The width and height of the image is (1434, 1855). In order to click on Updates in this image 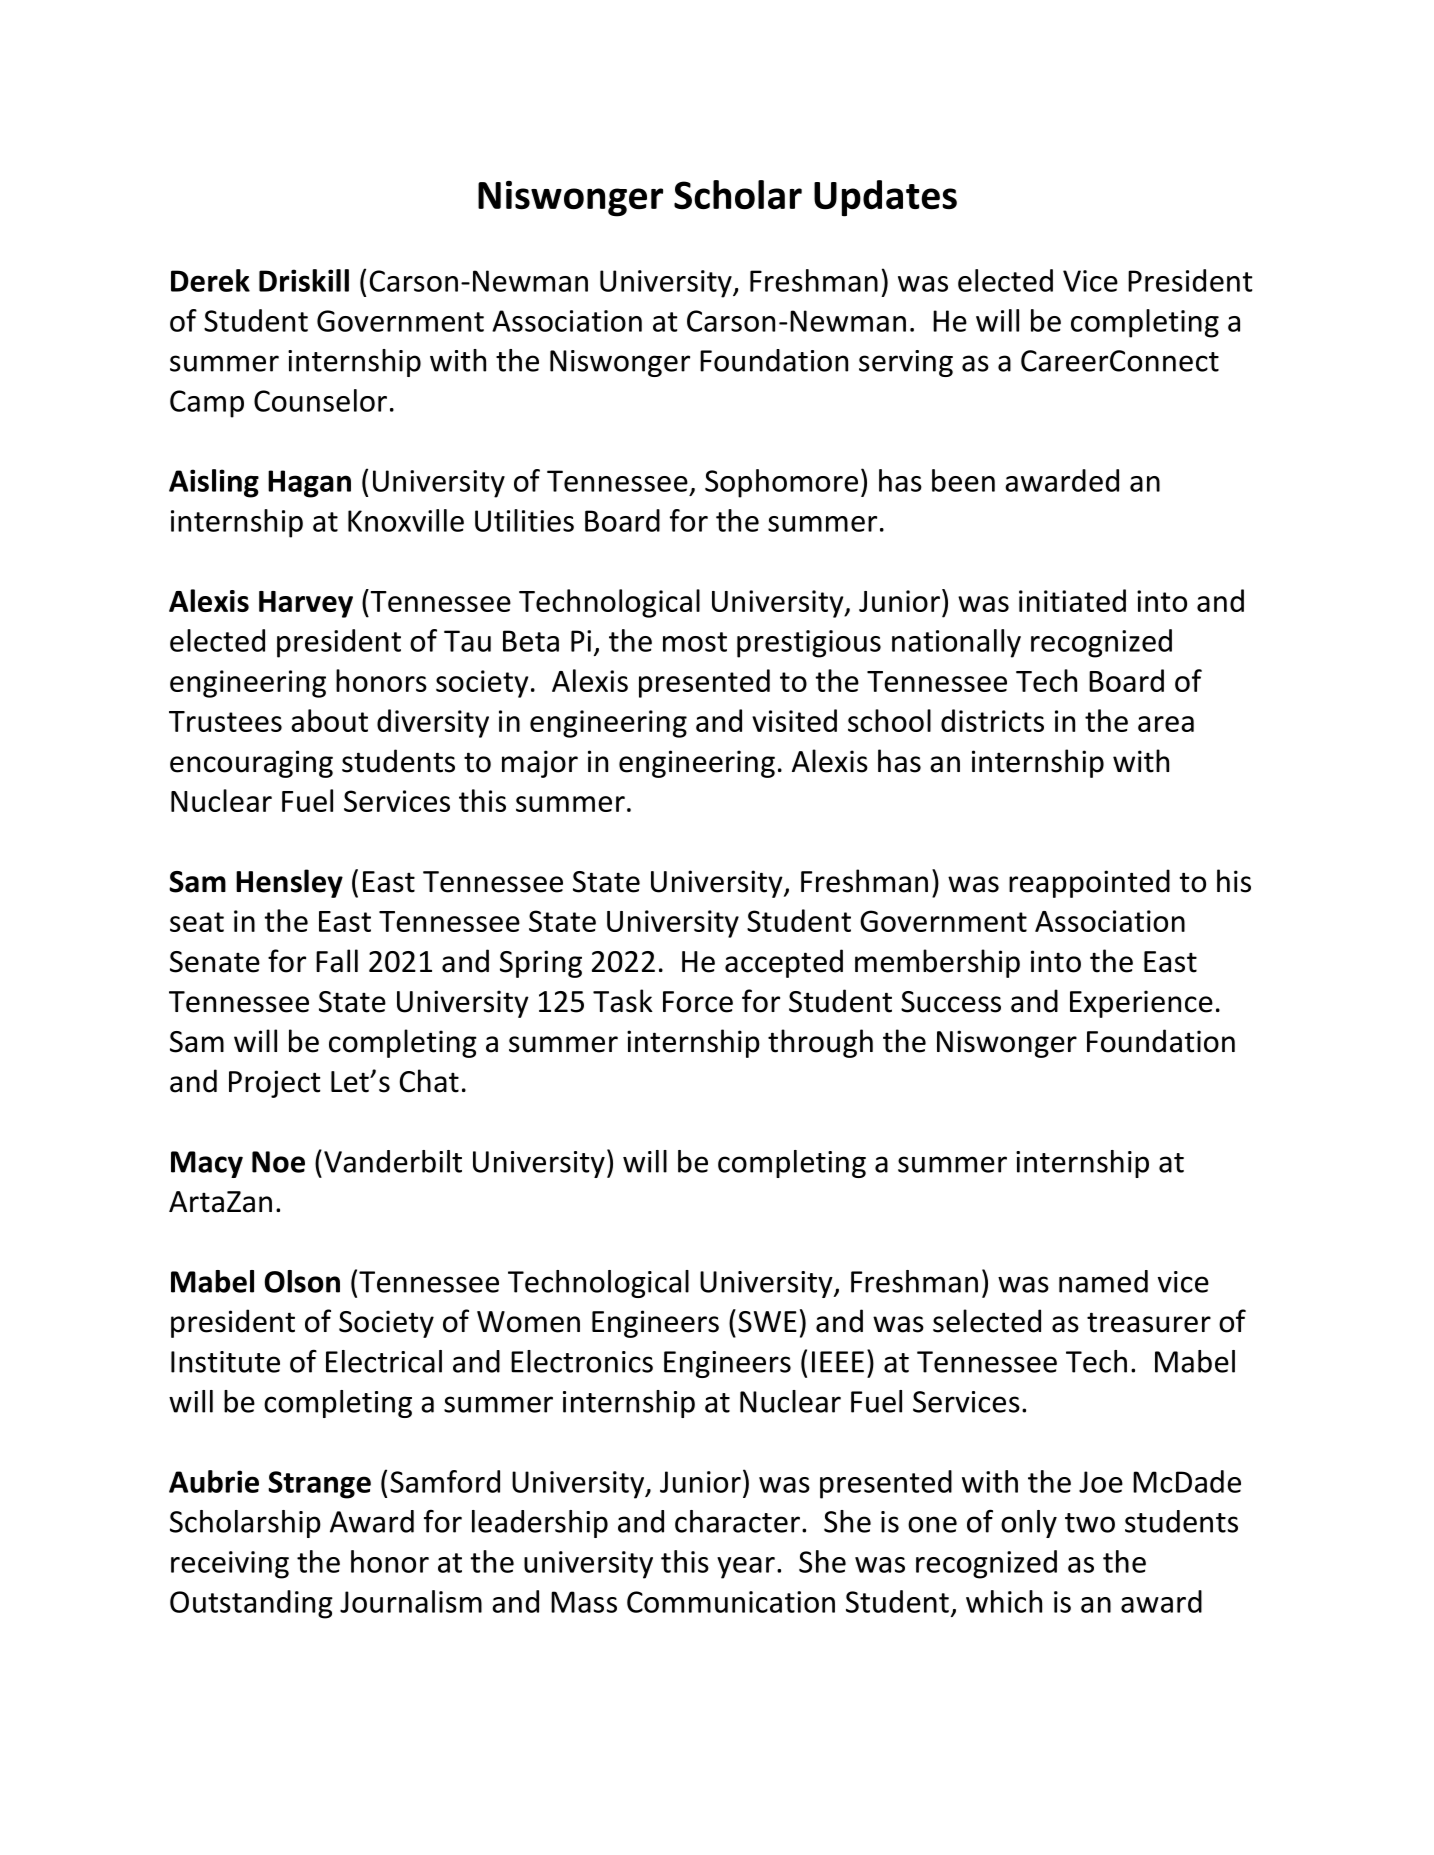, I will do `click(885, 198)`.
